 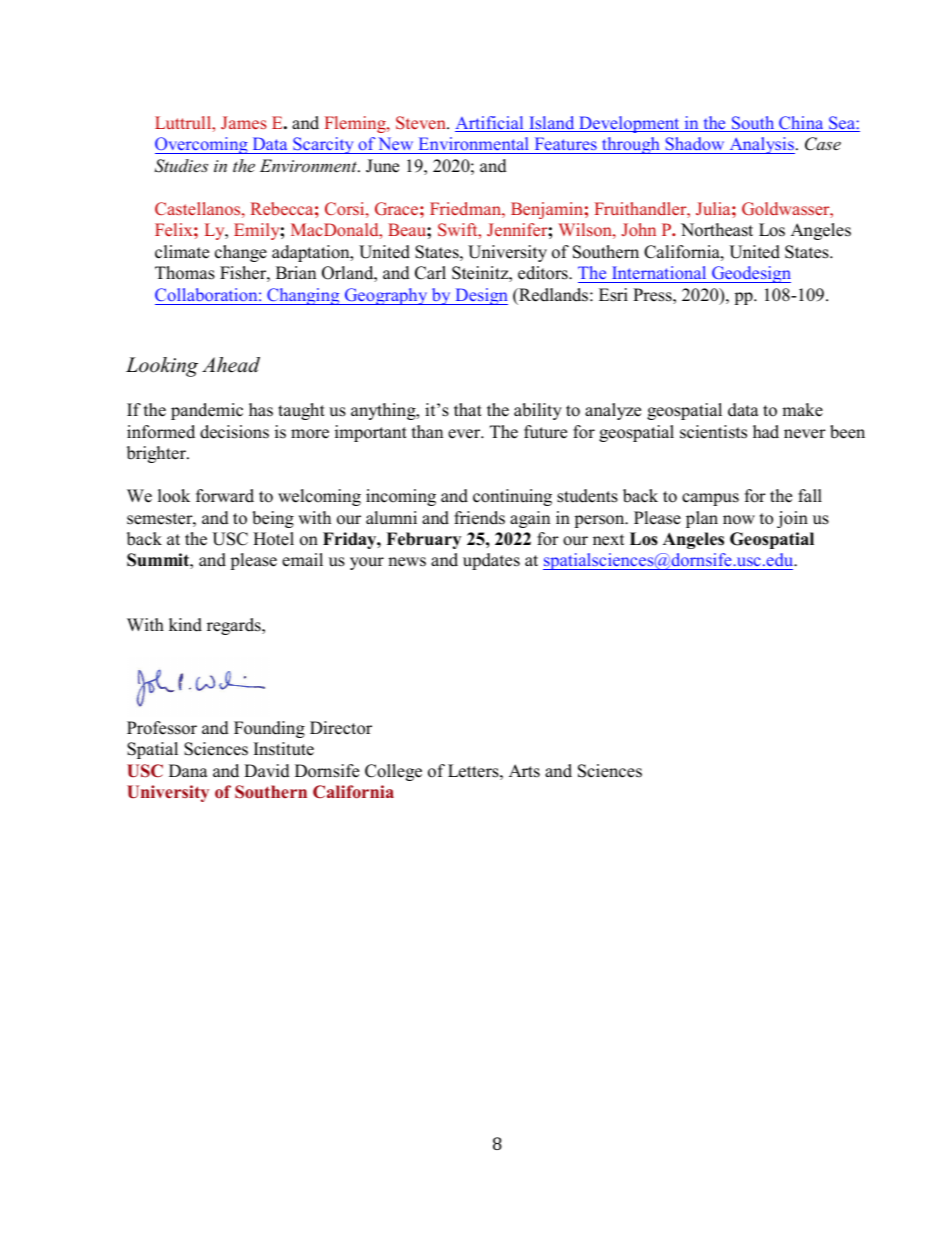 What do you see at coordinates (202, 145) in the screenshot?
I see `Overcoming` at bounding box center [202, 145].
